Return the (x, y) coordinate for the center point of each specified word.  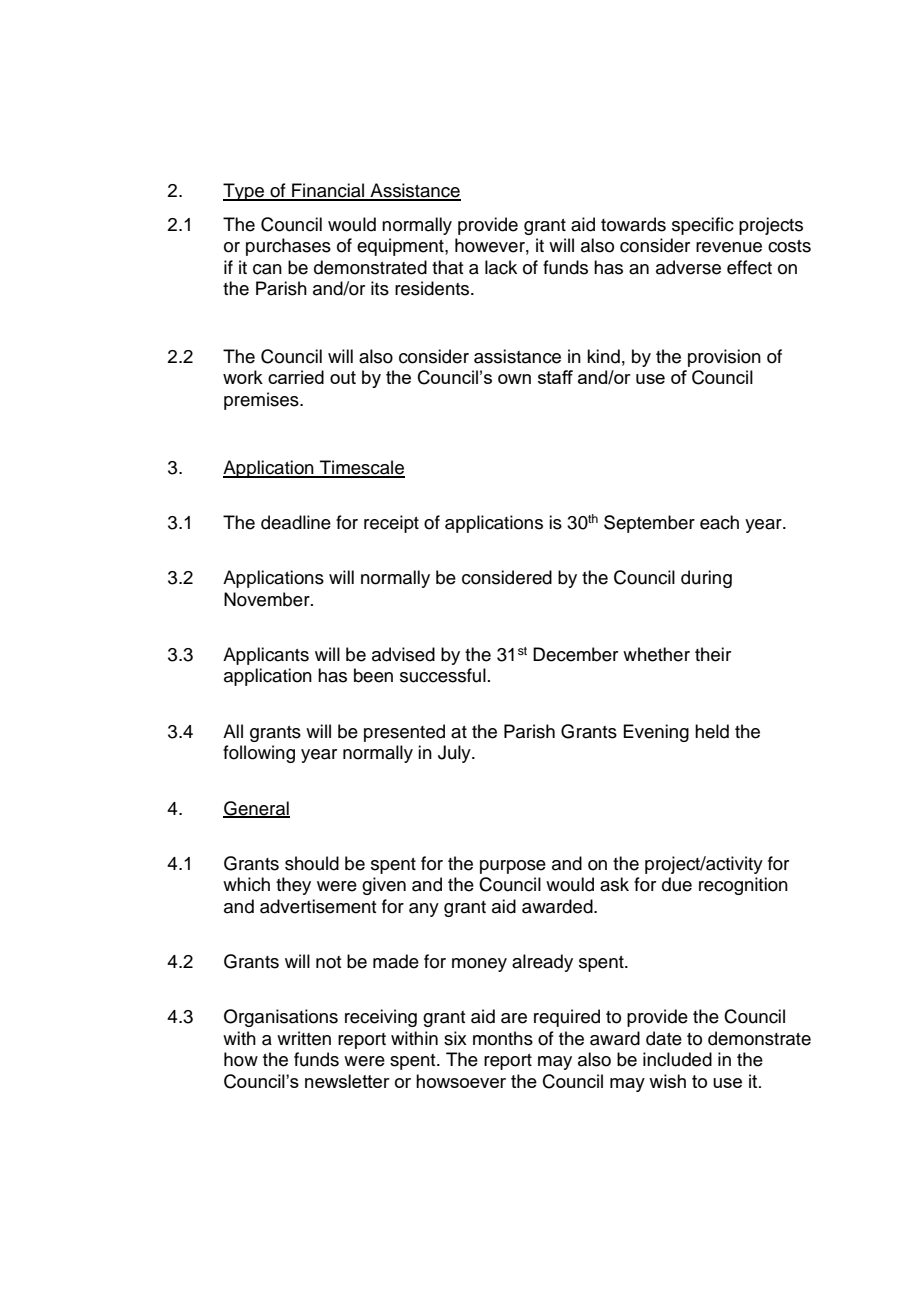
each (719, 522)
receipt (391, 524)
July (455, 754)
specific (703, 226)
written (304, 1038)
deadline (296, 522)
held (712, 731)
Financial (328, 191)
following (259, 754)
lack (501, 267)
